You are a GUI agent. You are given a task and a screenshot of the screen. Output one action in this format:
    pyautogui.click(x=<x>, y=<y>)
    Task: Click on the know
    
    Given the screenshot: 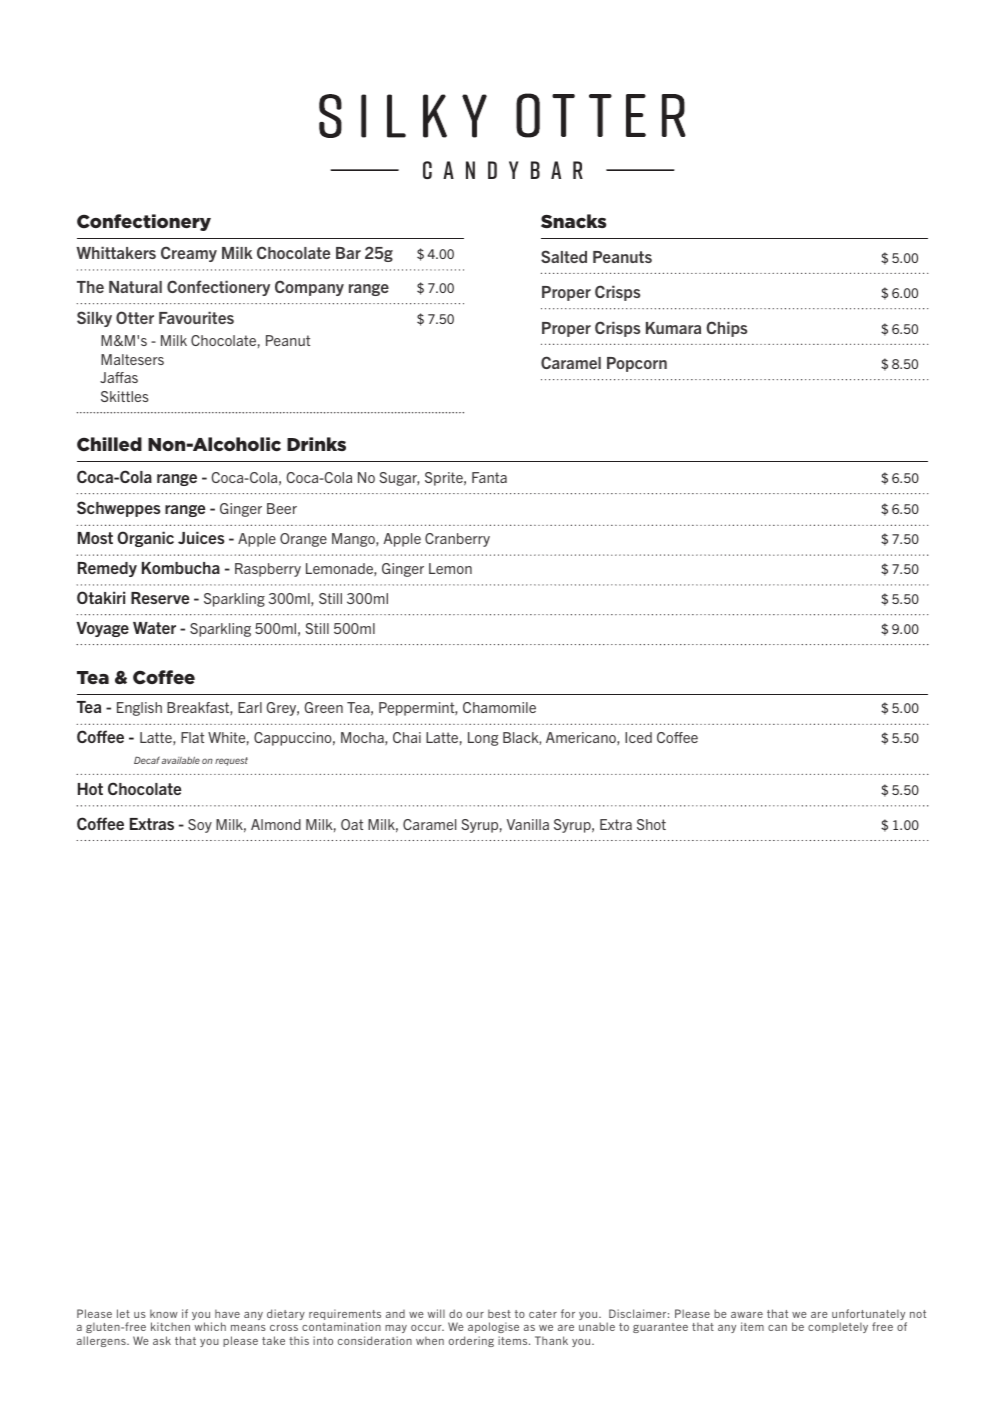 What is the action you would take?
    pyautogui.click(x=164, y=1313)
